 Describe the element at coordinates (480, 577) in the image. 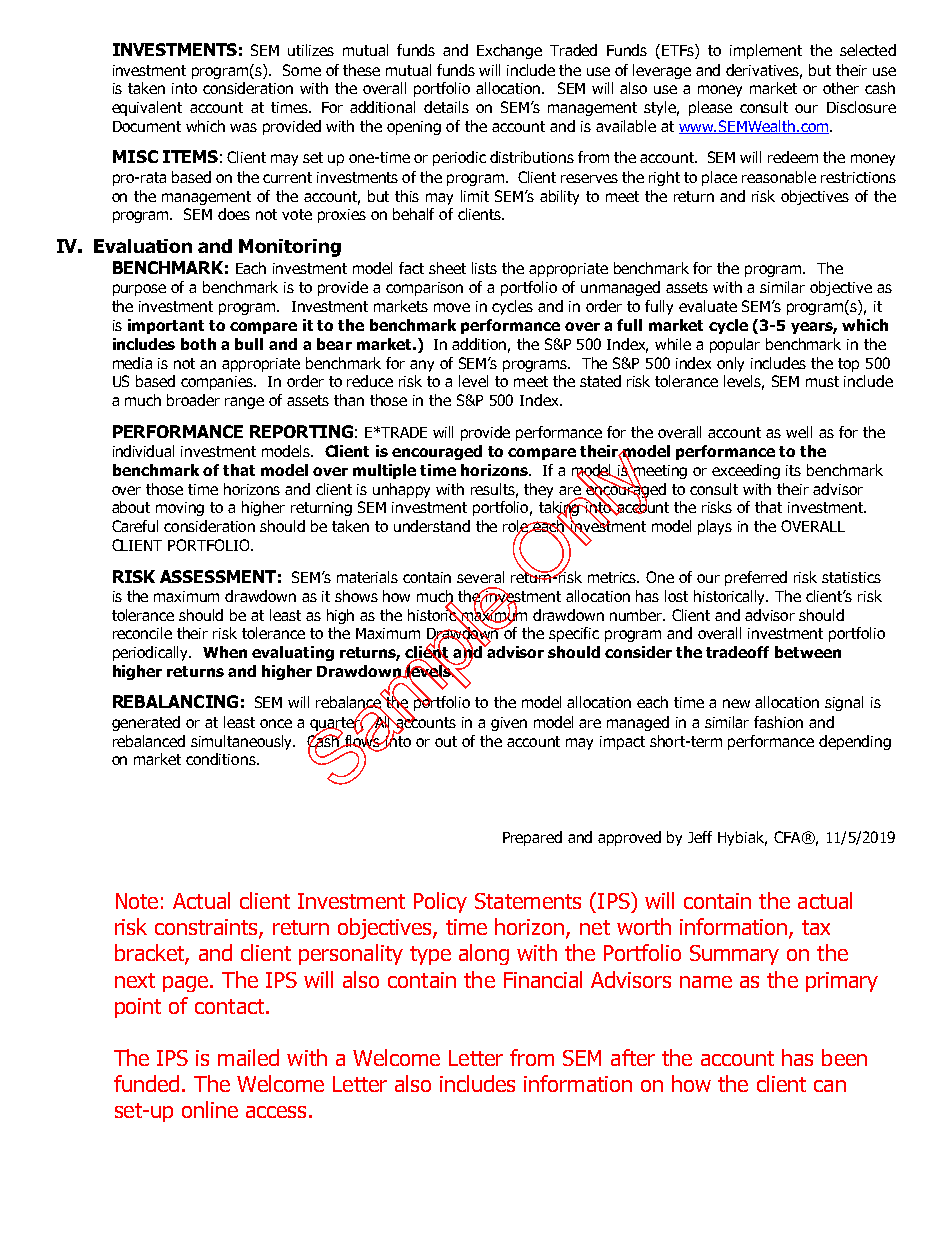

I see `several` at that location.
